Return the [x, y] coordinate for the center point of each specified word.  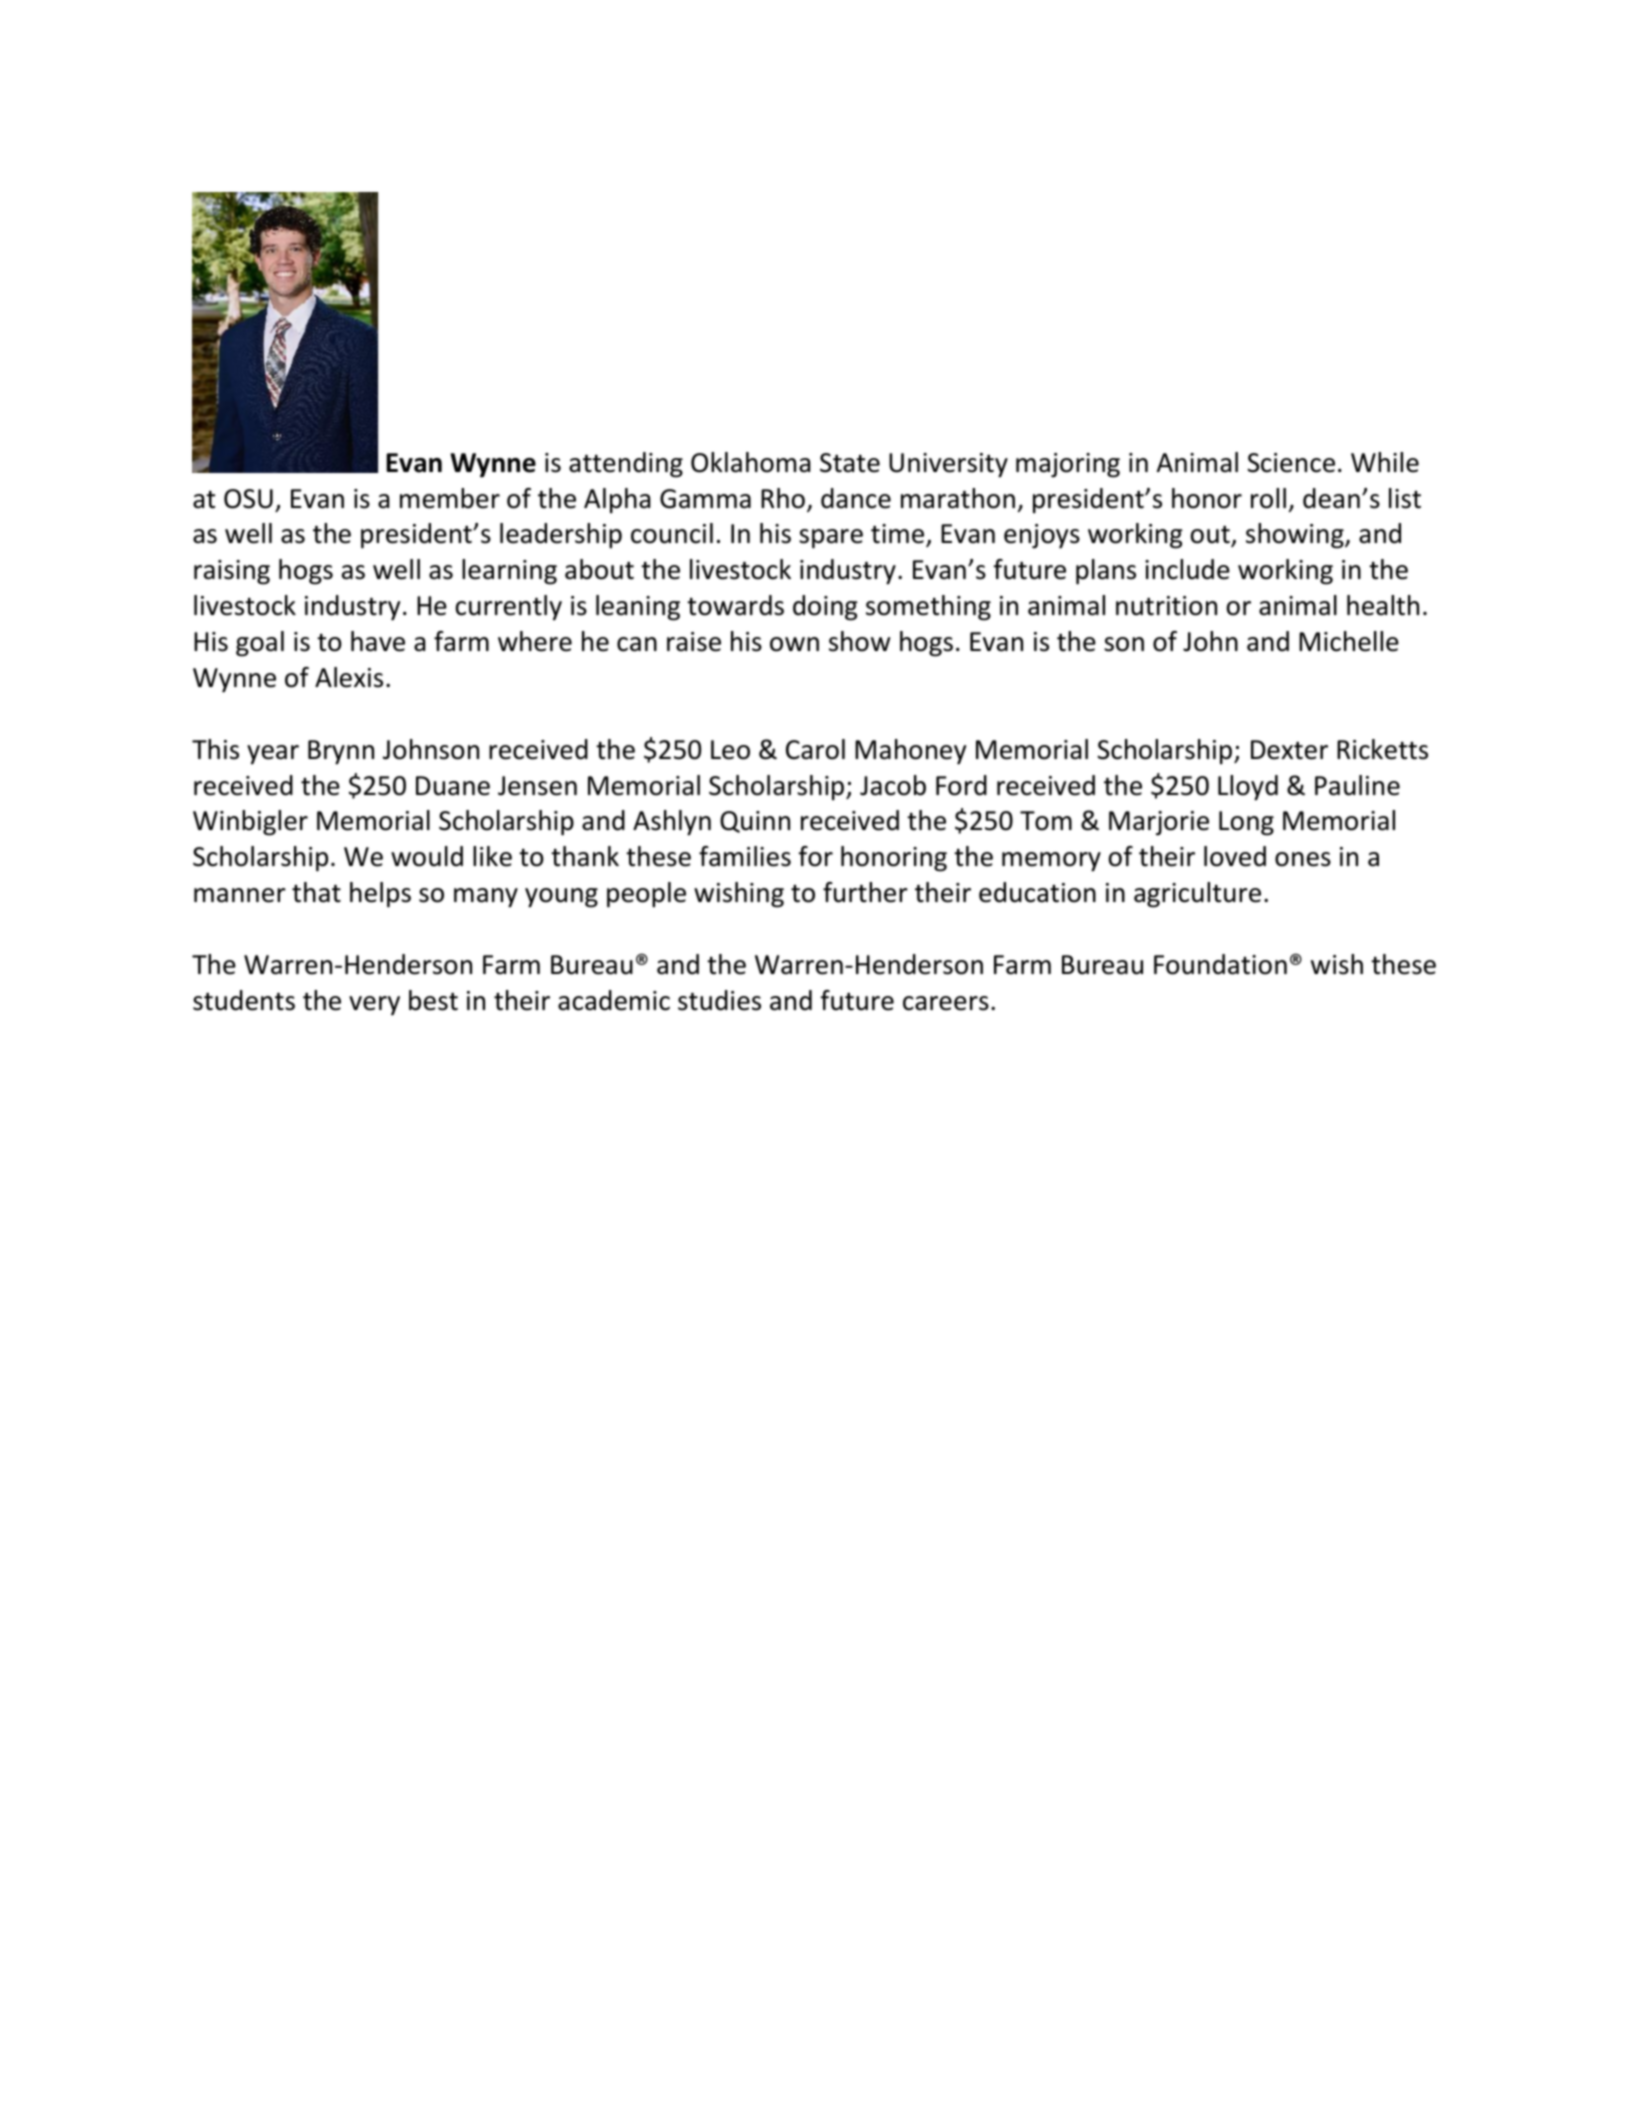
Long [1246, 823]
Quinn [755, 822]
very [374, 1006]
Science [1291, 463]
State [850, 463]
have [378, 641]
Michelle [1349, 641]
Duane [453, 786]
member [450, 498]
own [794, 644]
